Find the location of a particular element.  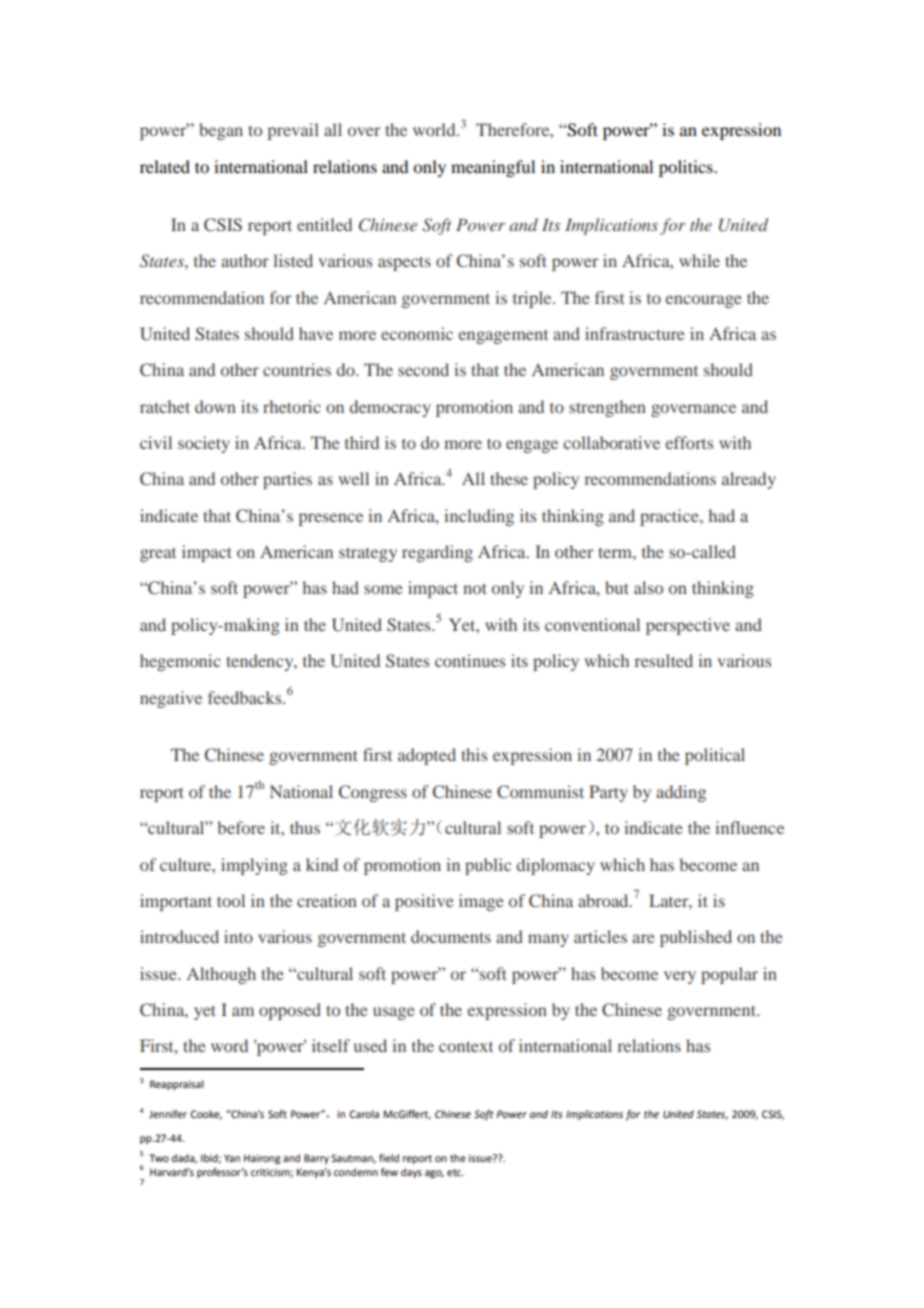

very is located at coordinates (680, 977).
